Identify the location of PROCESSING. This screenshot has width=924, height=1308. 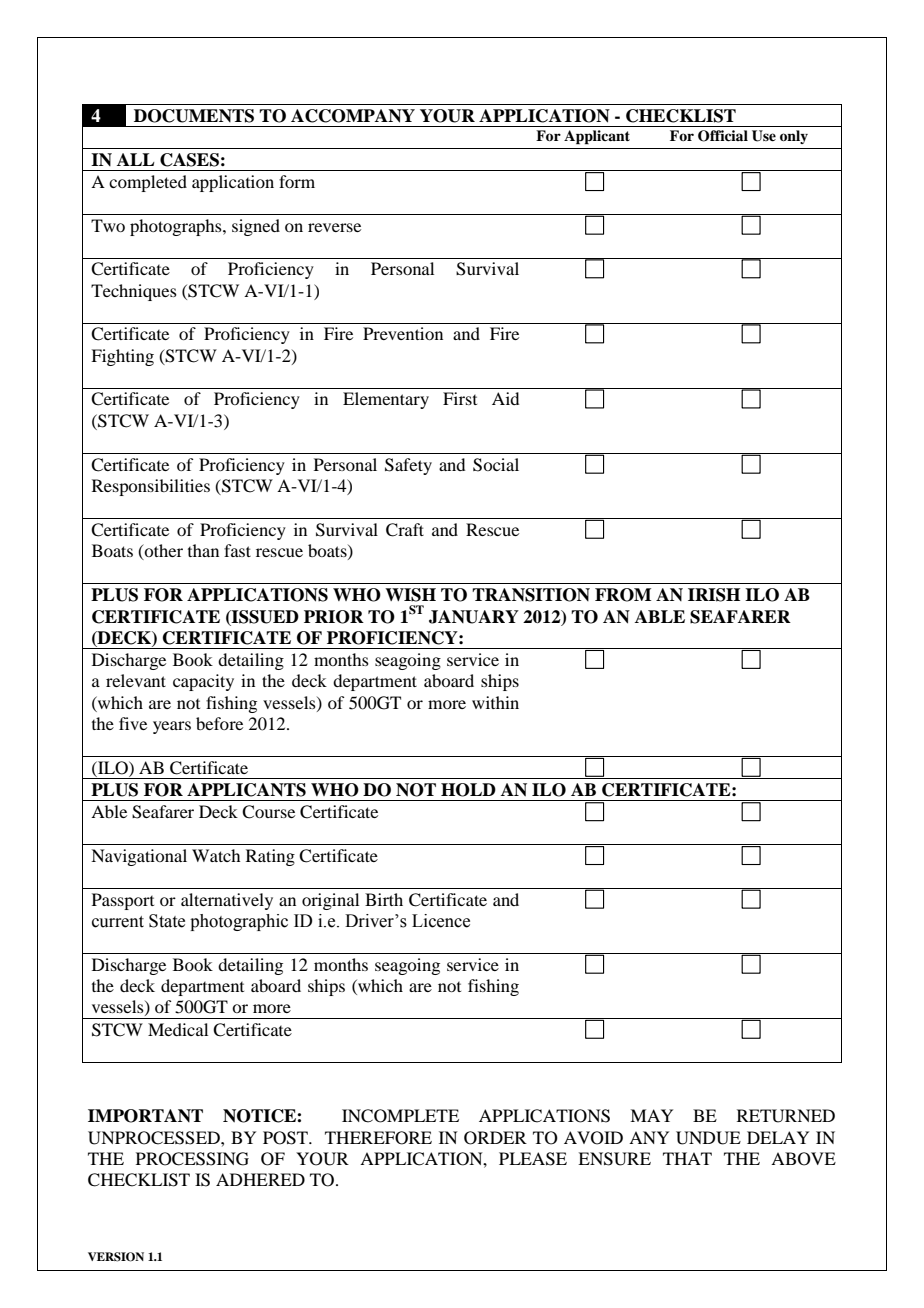
(192, 1159).
